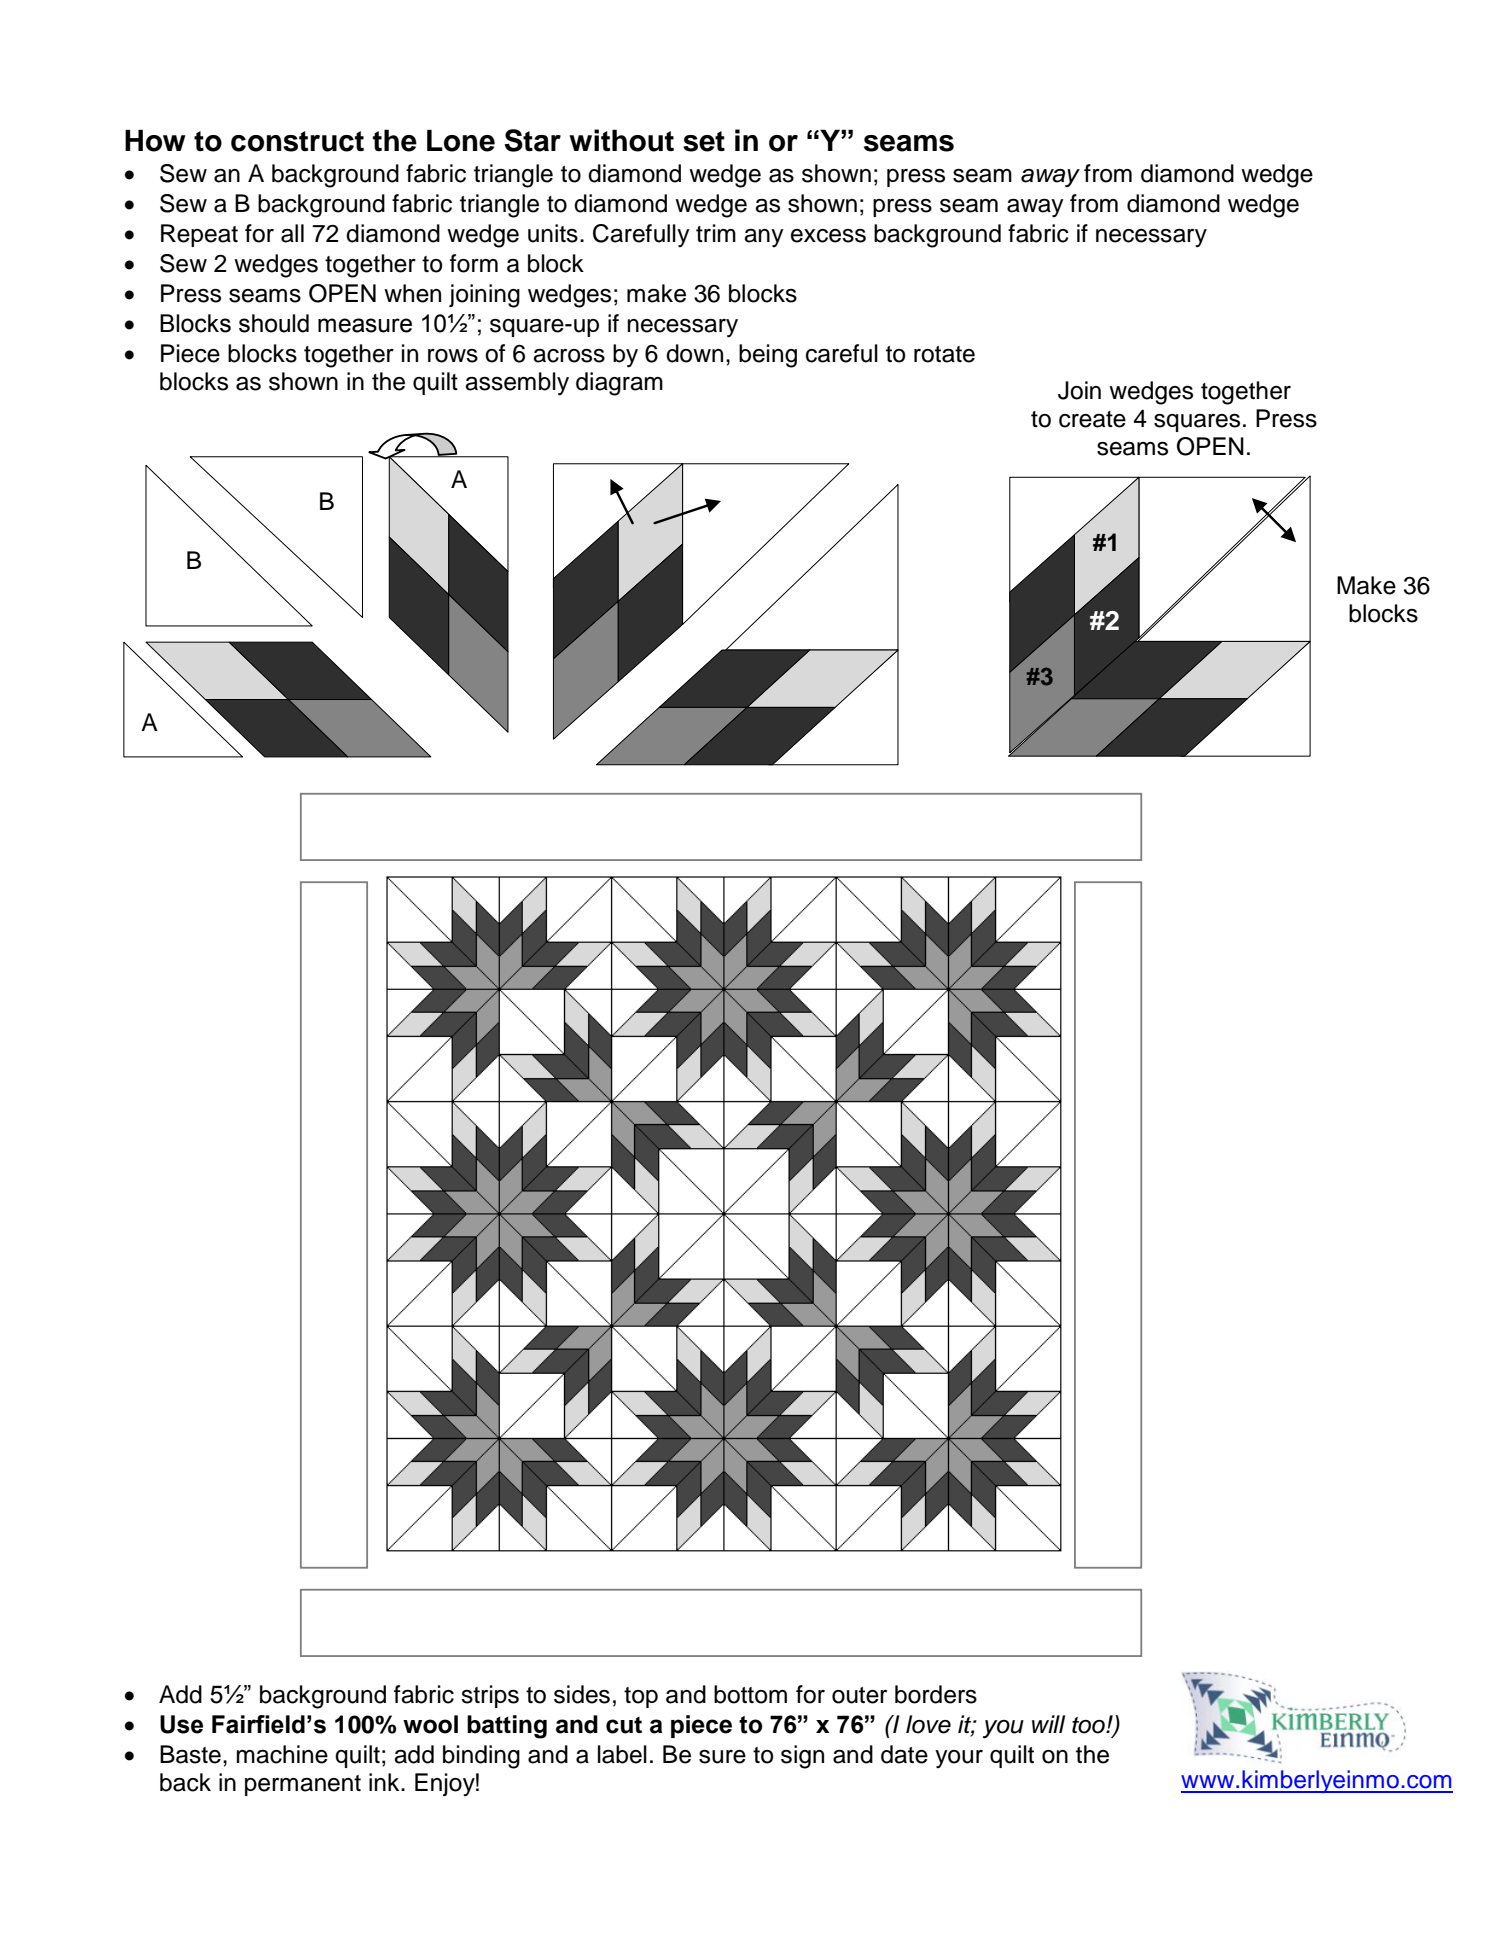 The width and height of the document is (1504, 1946). Describe the element at coordinates (453, 356) in the document. I see `rows` at that location.
